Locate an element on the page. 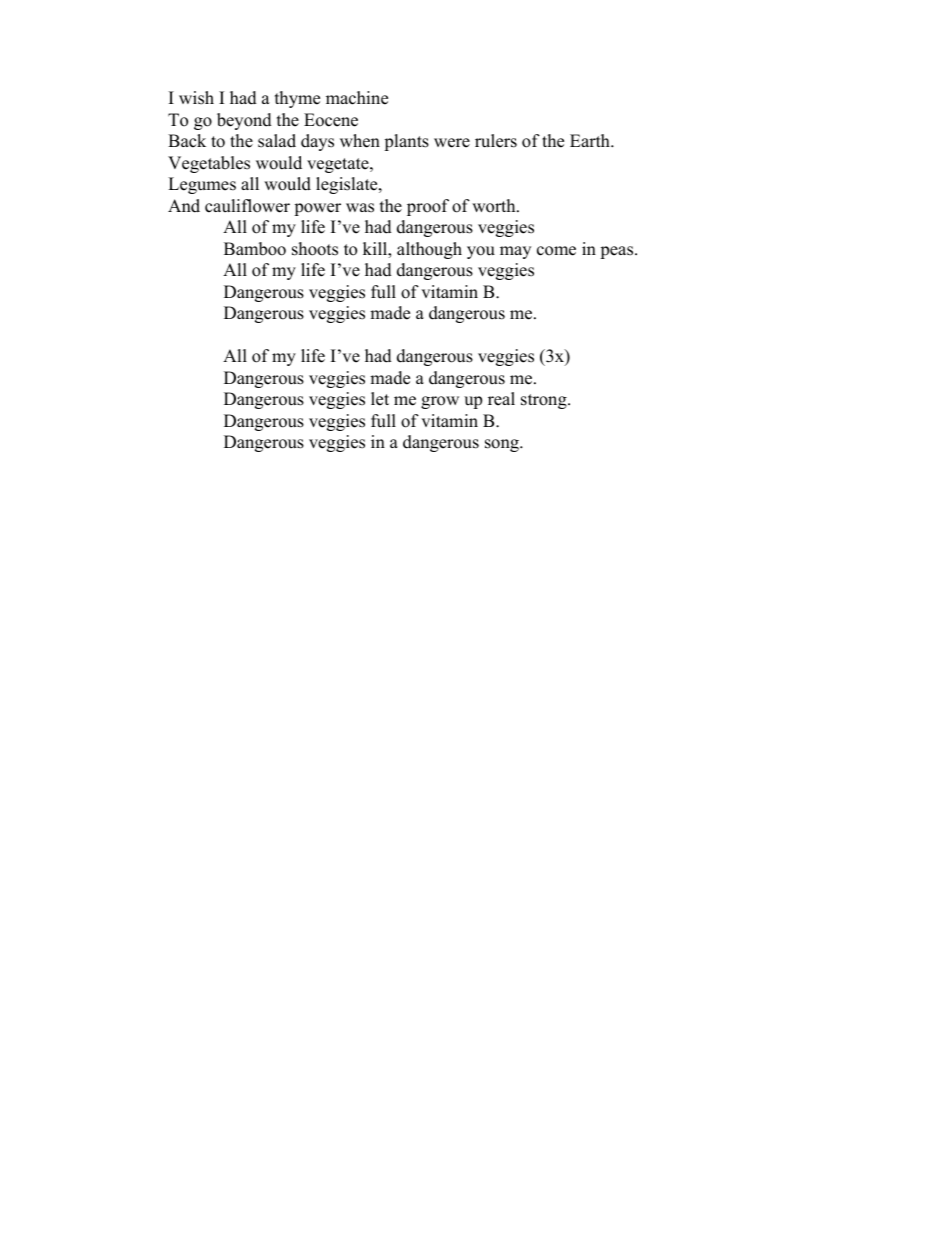 The image size is (952, 1233). proof is located at coordinates (428, 207).
